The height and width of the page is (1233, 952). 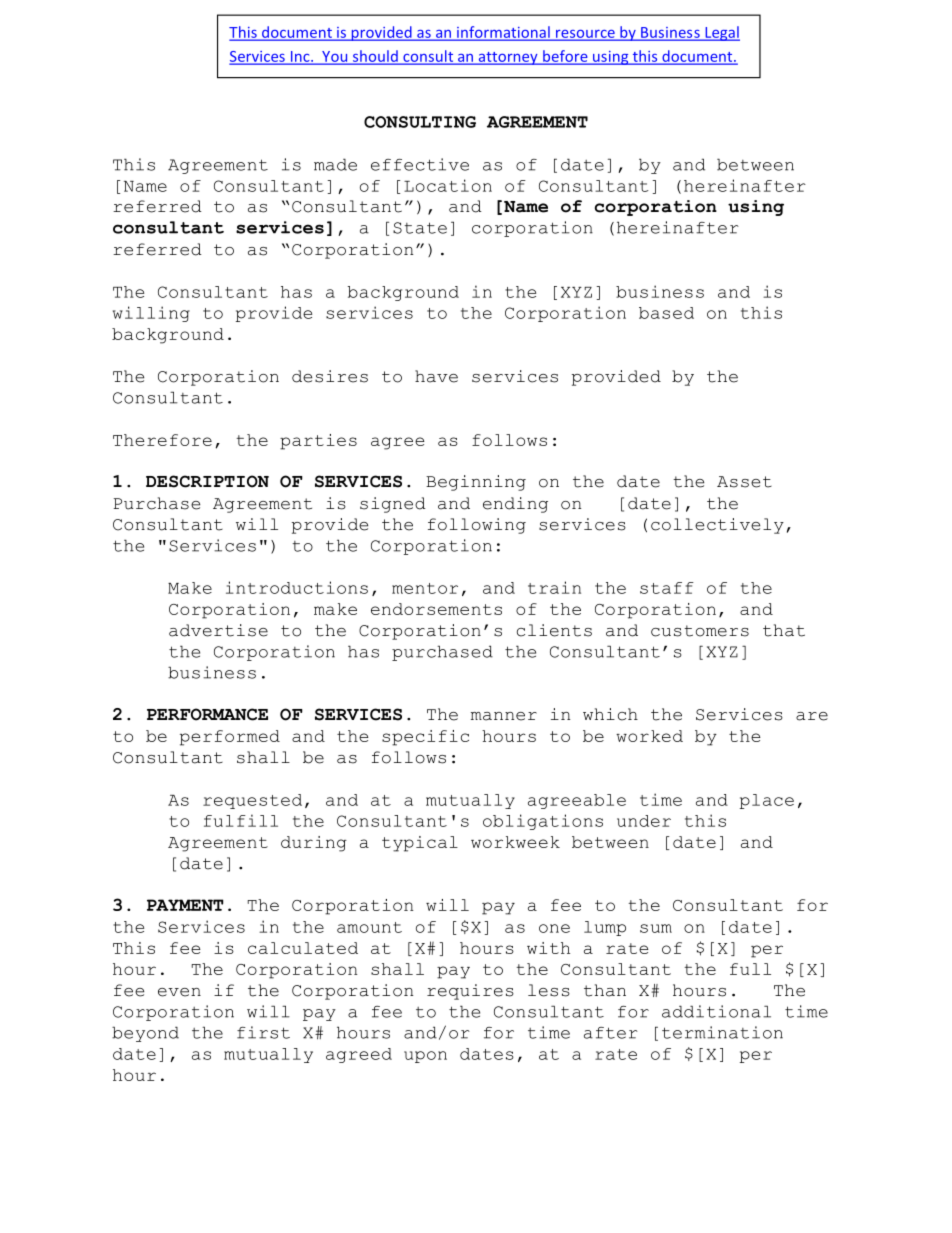 I want to click on first, so click(x=263, y=1032).
